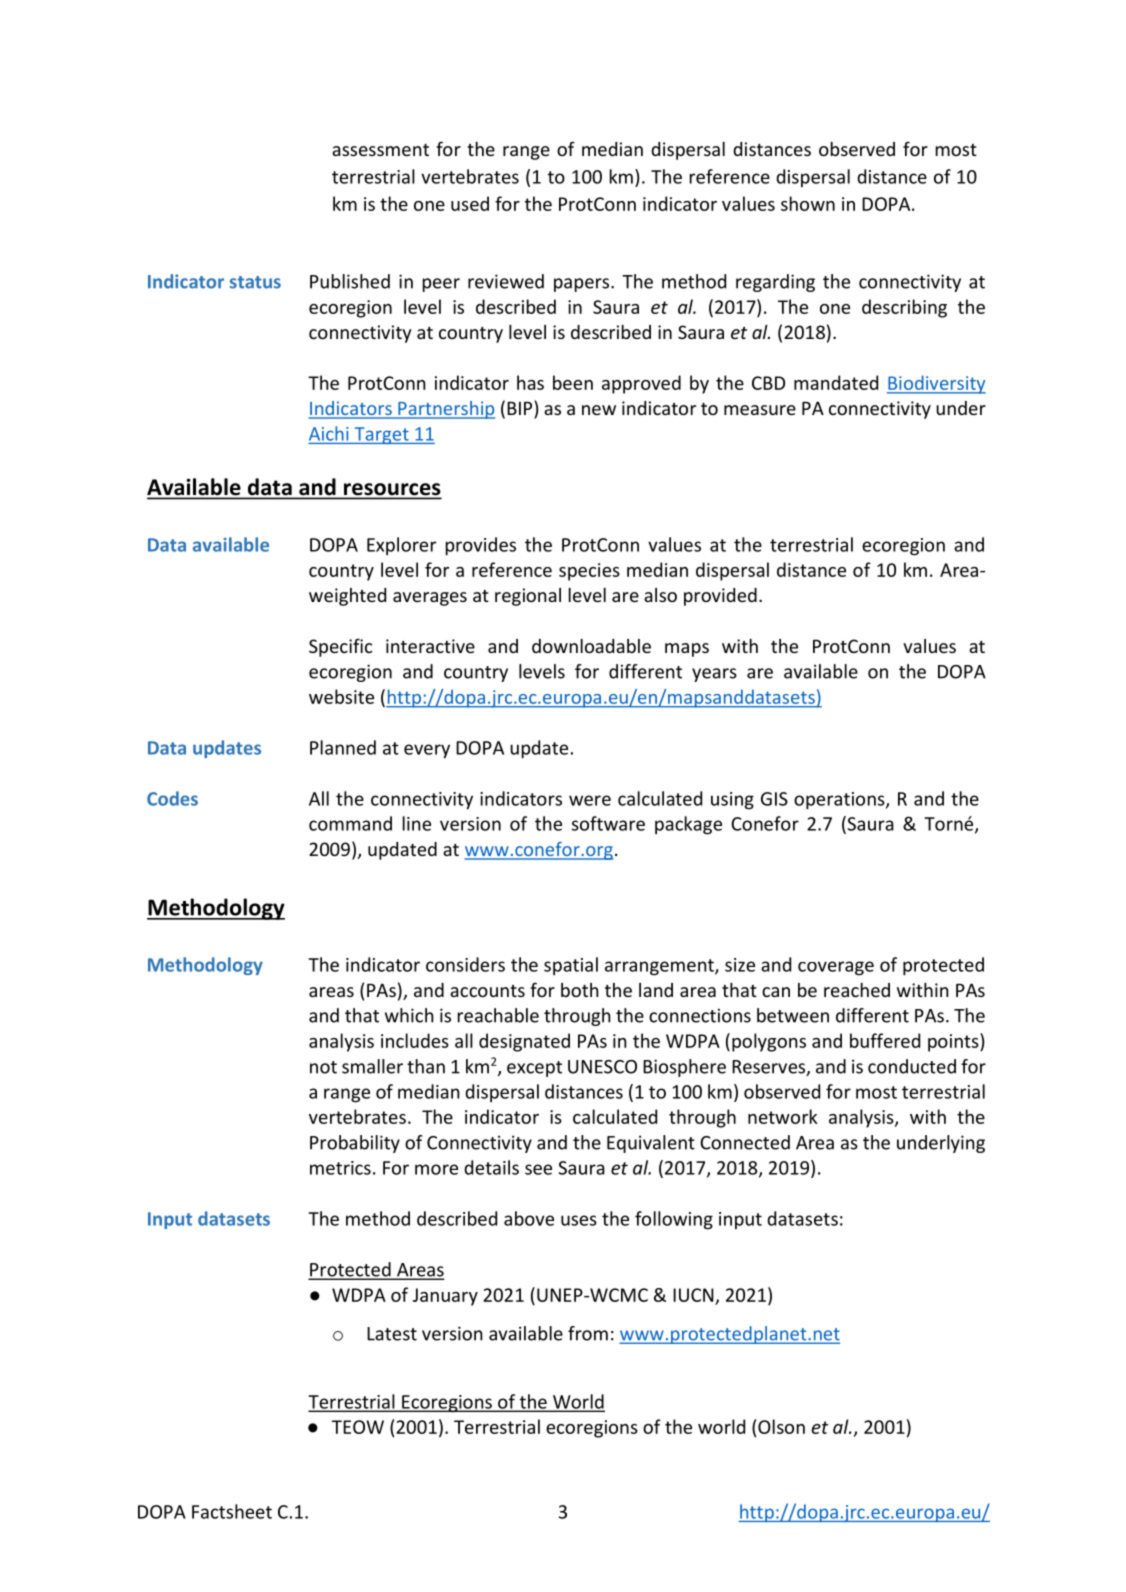 This screenshot has width=1126, height=1592. Describe the element at coordinates (343, 747) in the screenshot. I see `Planned` at that location.
